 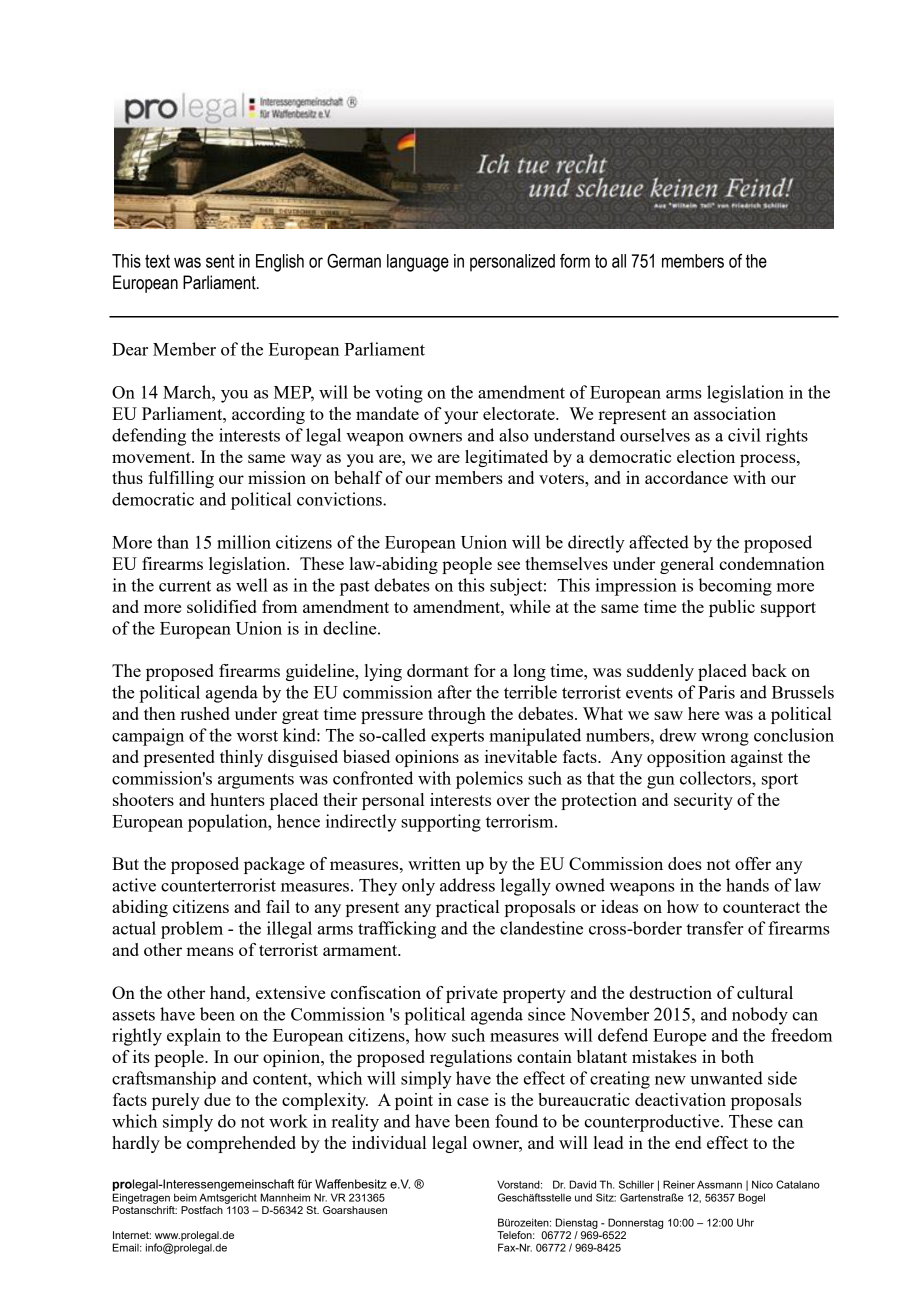 I want to click on language, so click(x=418, y=263).
